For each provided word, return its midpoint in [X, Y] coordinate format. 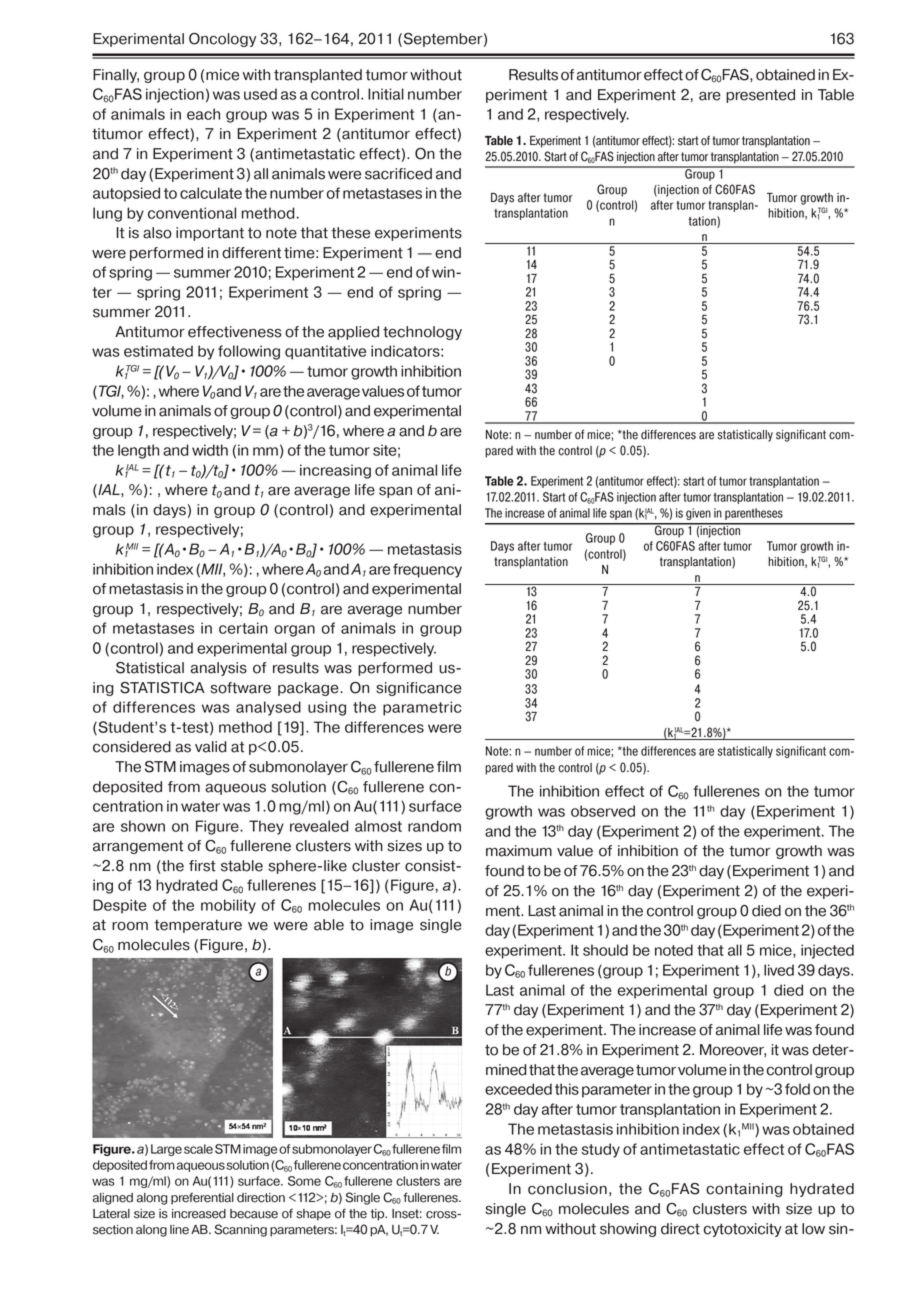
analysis [219, 669]
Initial [386, 94]
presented [760, 96]
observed [603, 811]
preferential [202, 1198]
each [203, 114]
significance [419, 689]
